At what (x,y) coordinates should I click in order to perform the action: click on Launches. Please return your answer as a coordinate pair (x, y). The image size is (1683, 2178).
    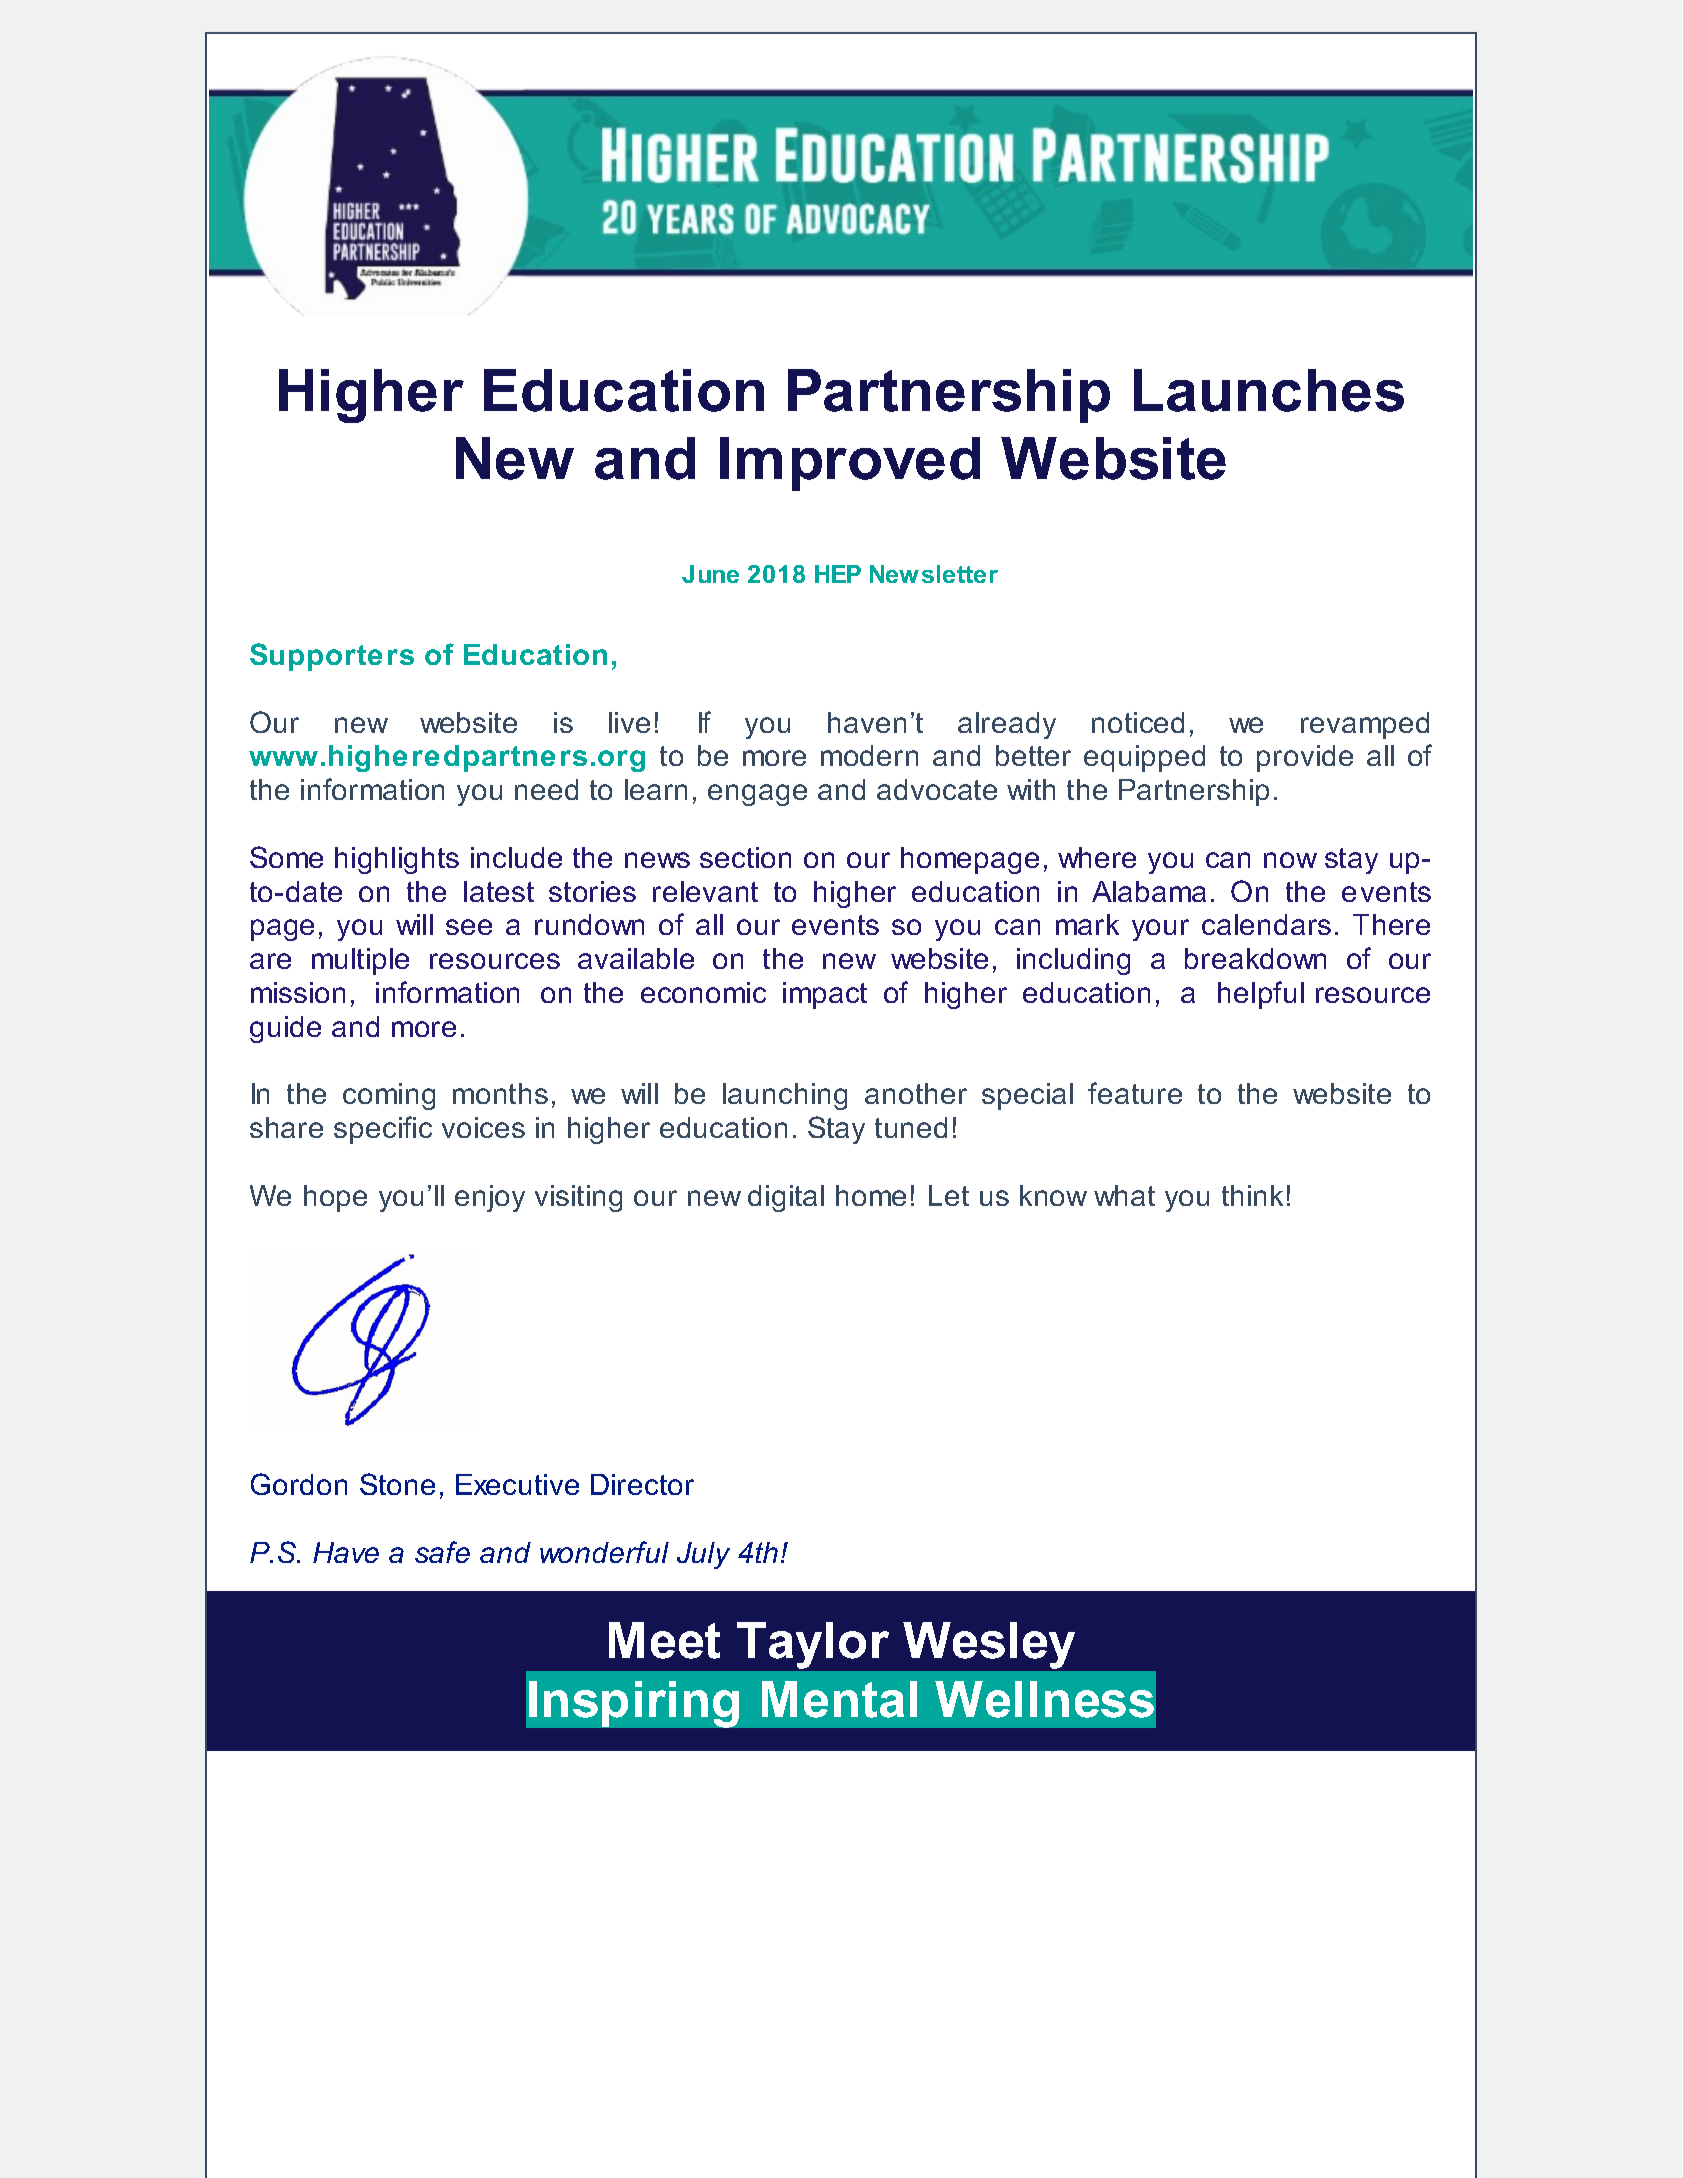
    Looking at the image, I should click on (1269, 390).
